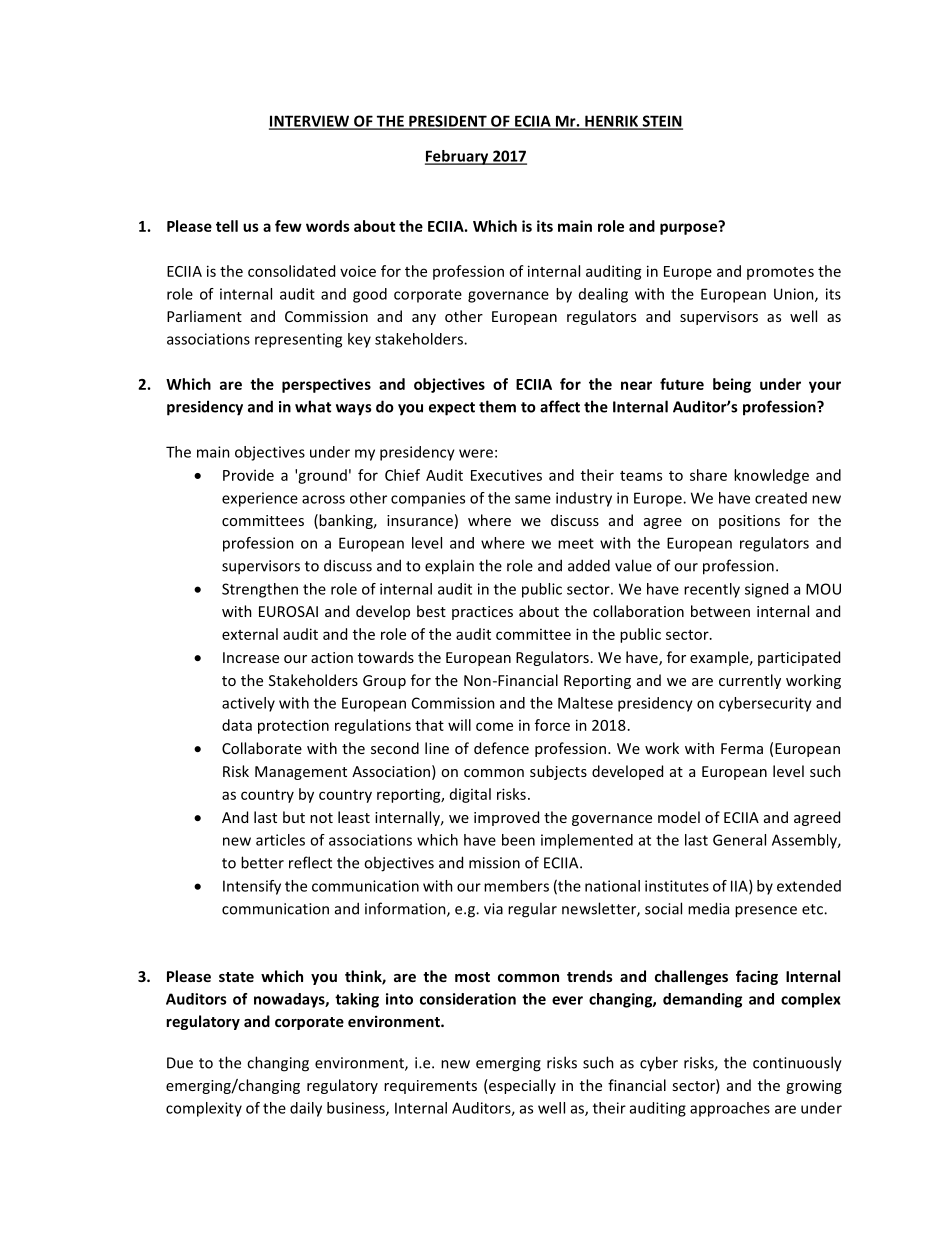  Describe the element at coordinates (458, 157) in the screenshot. I see `February` at that location.
